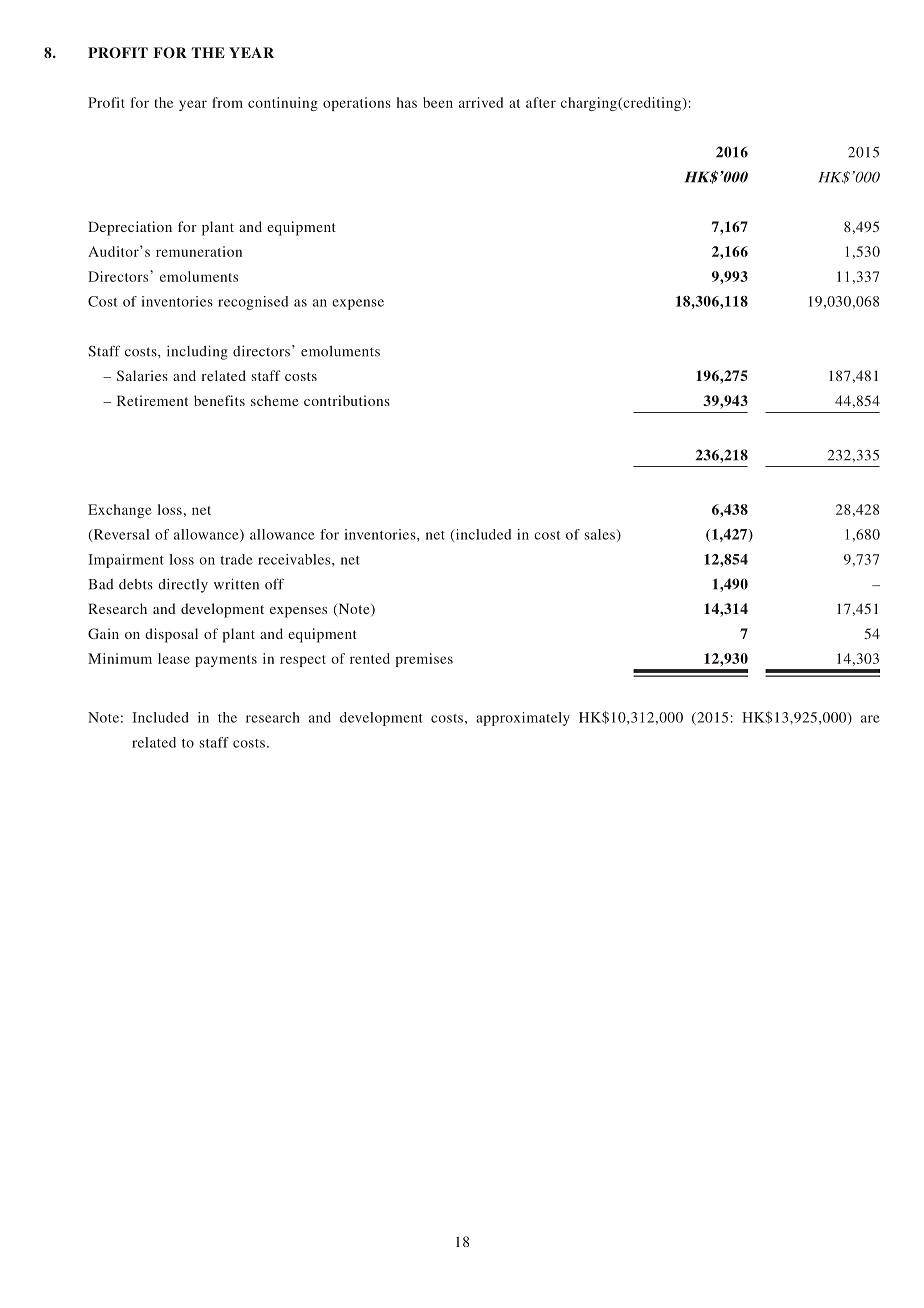 The image size is (924, 1308). Describe the element at coordinates (227, 102) in the screenshot. I see `from` at that location.
